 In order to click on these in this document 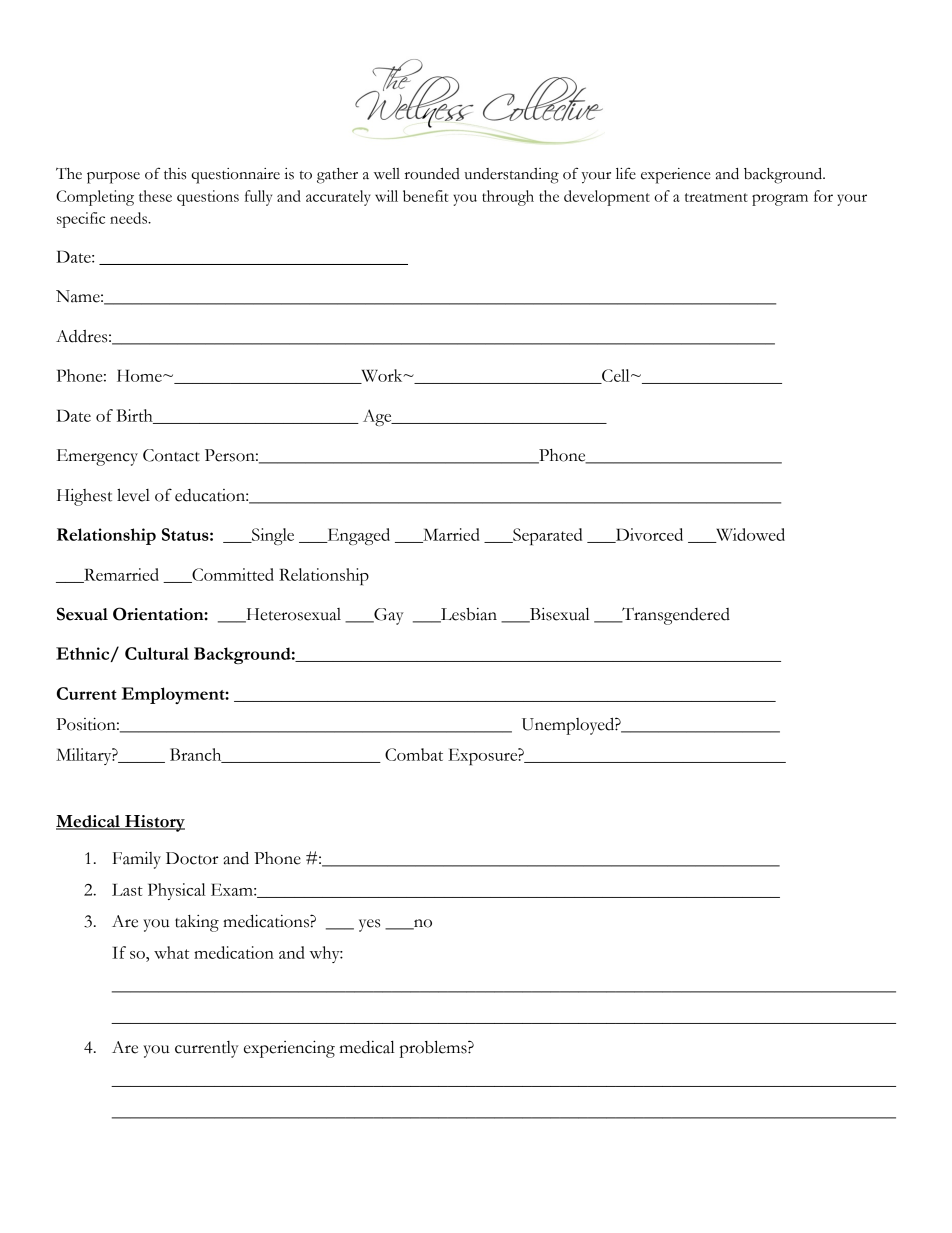, I will do `click(155, 196)`.
